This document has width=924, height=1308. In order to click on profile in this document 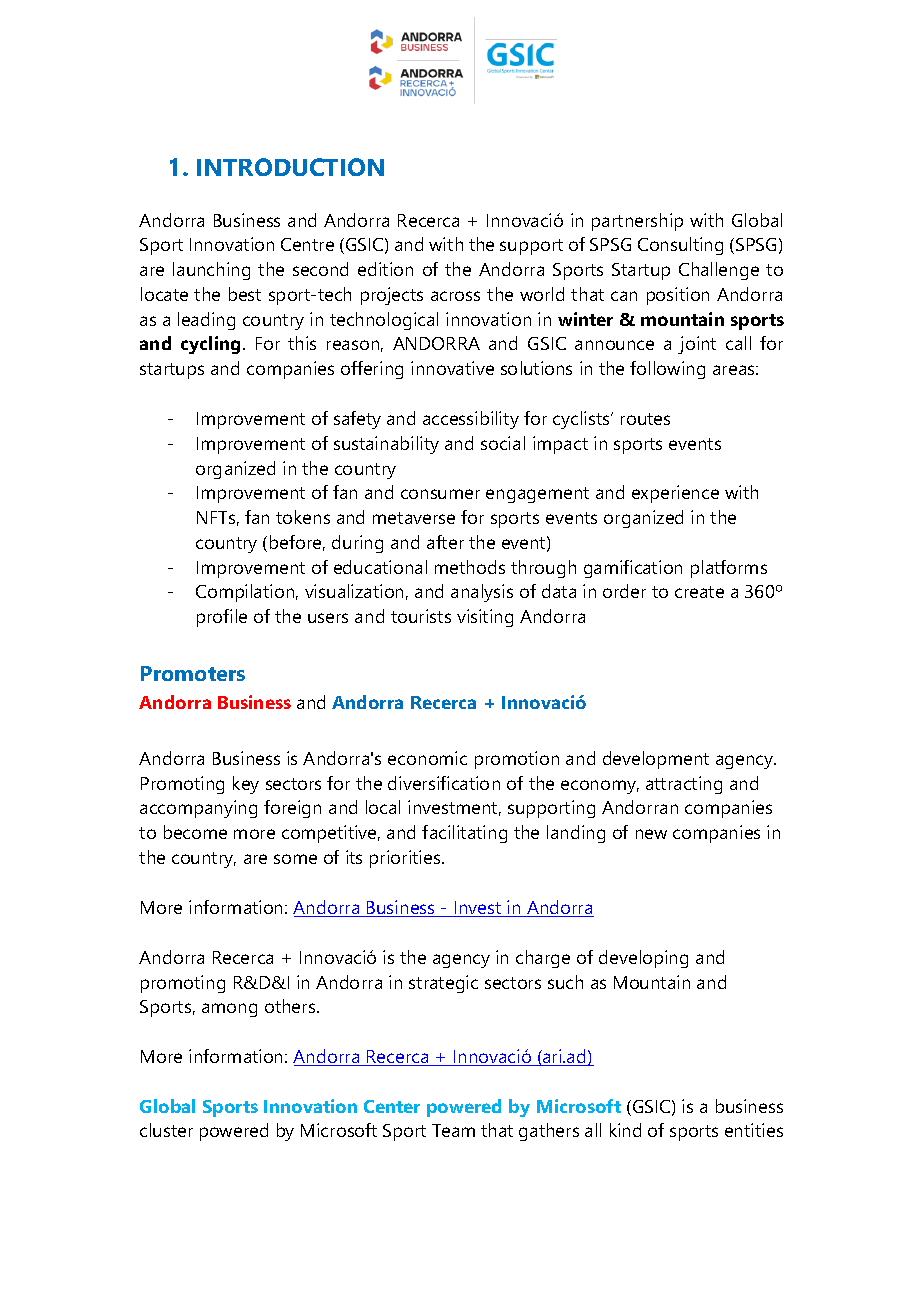, I will do `click(222, 618)`.
